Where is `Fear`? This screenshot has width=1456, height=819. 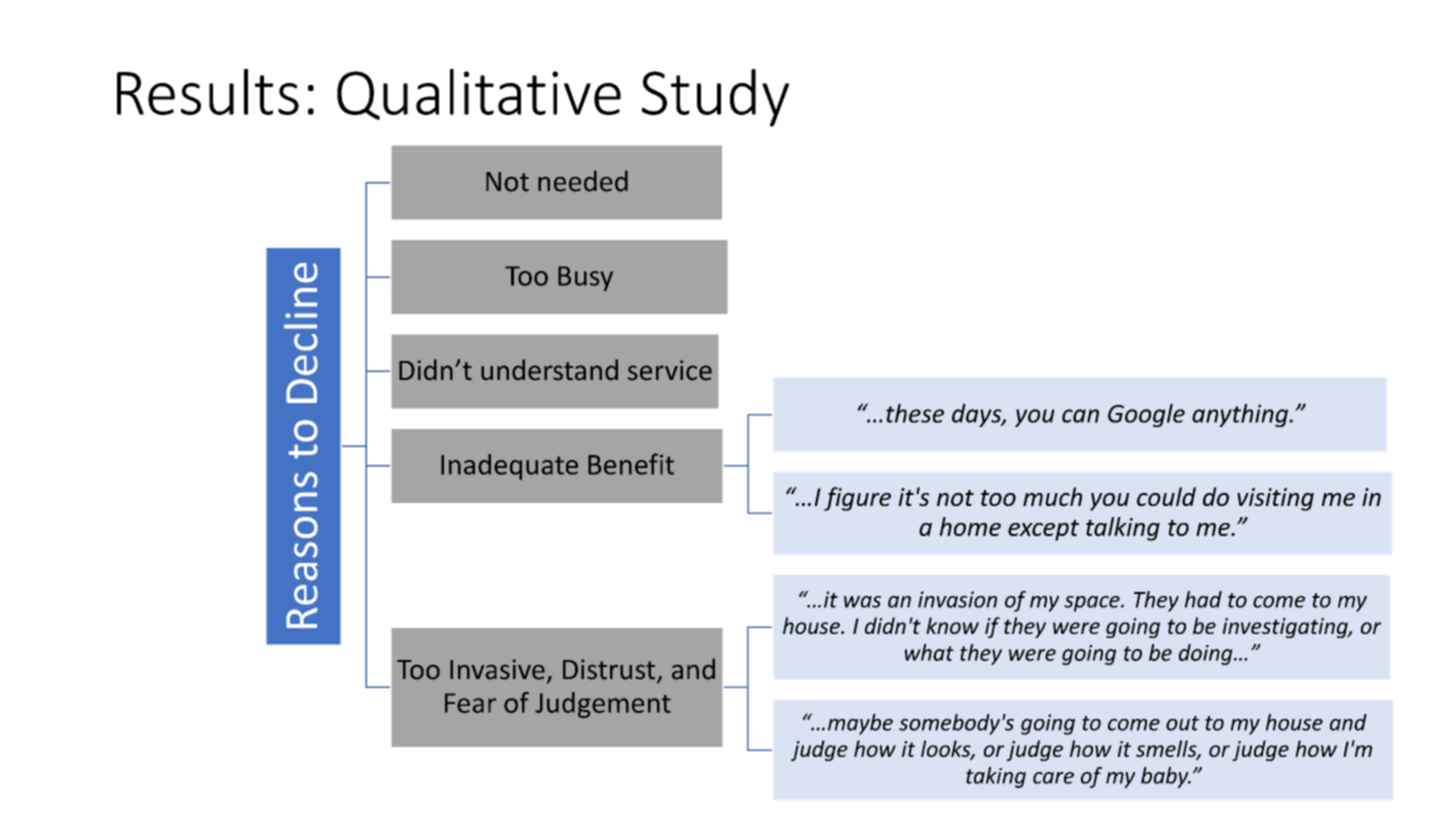
Fear is located at coordinates (470, 703).
